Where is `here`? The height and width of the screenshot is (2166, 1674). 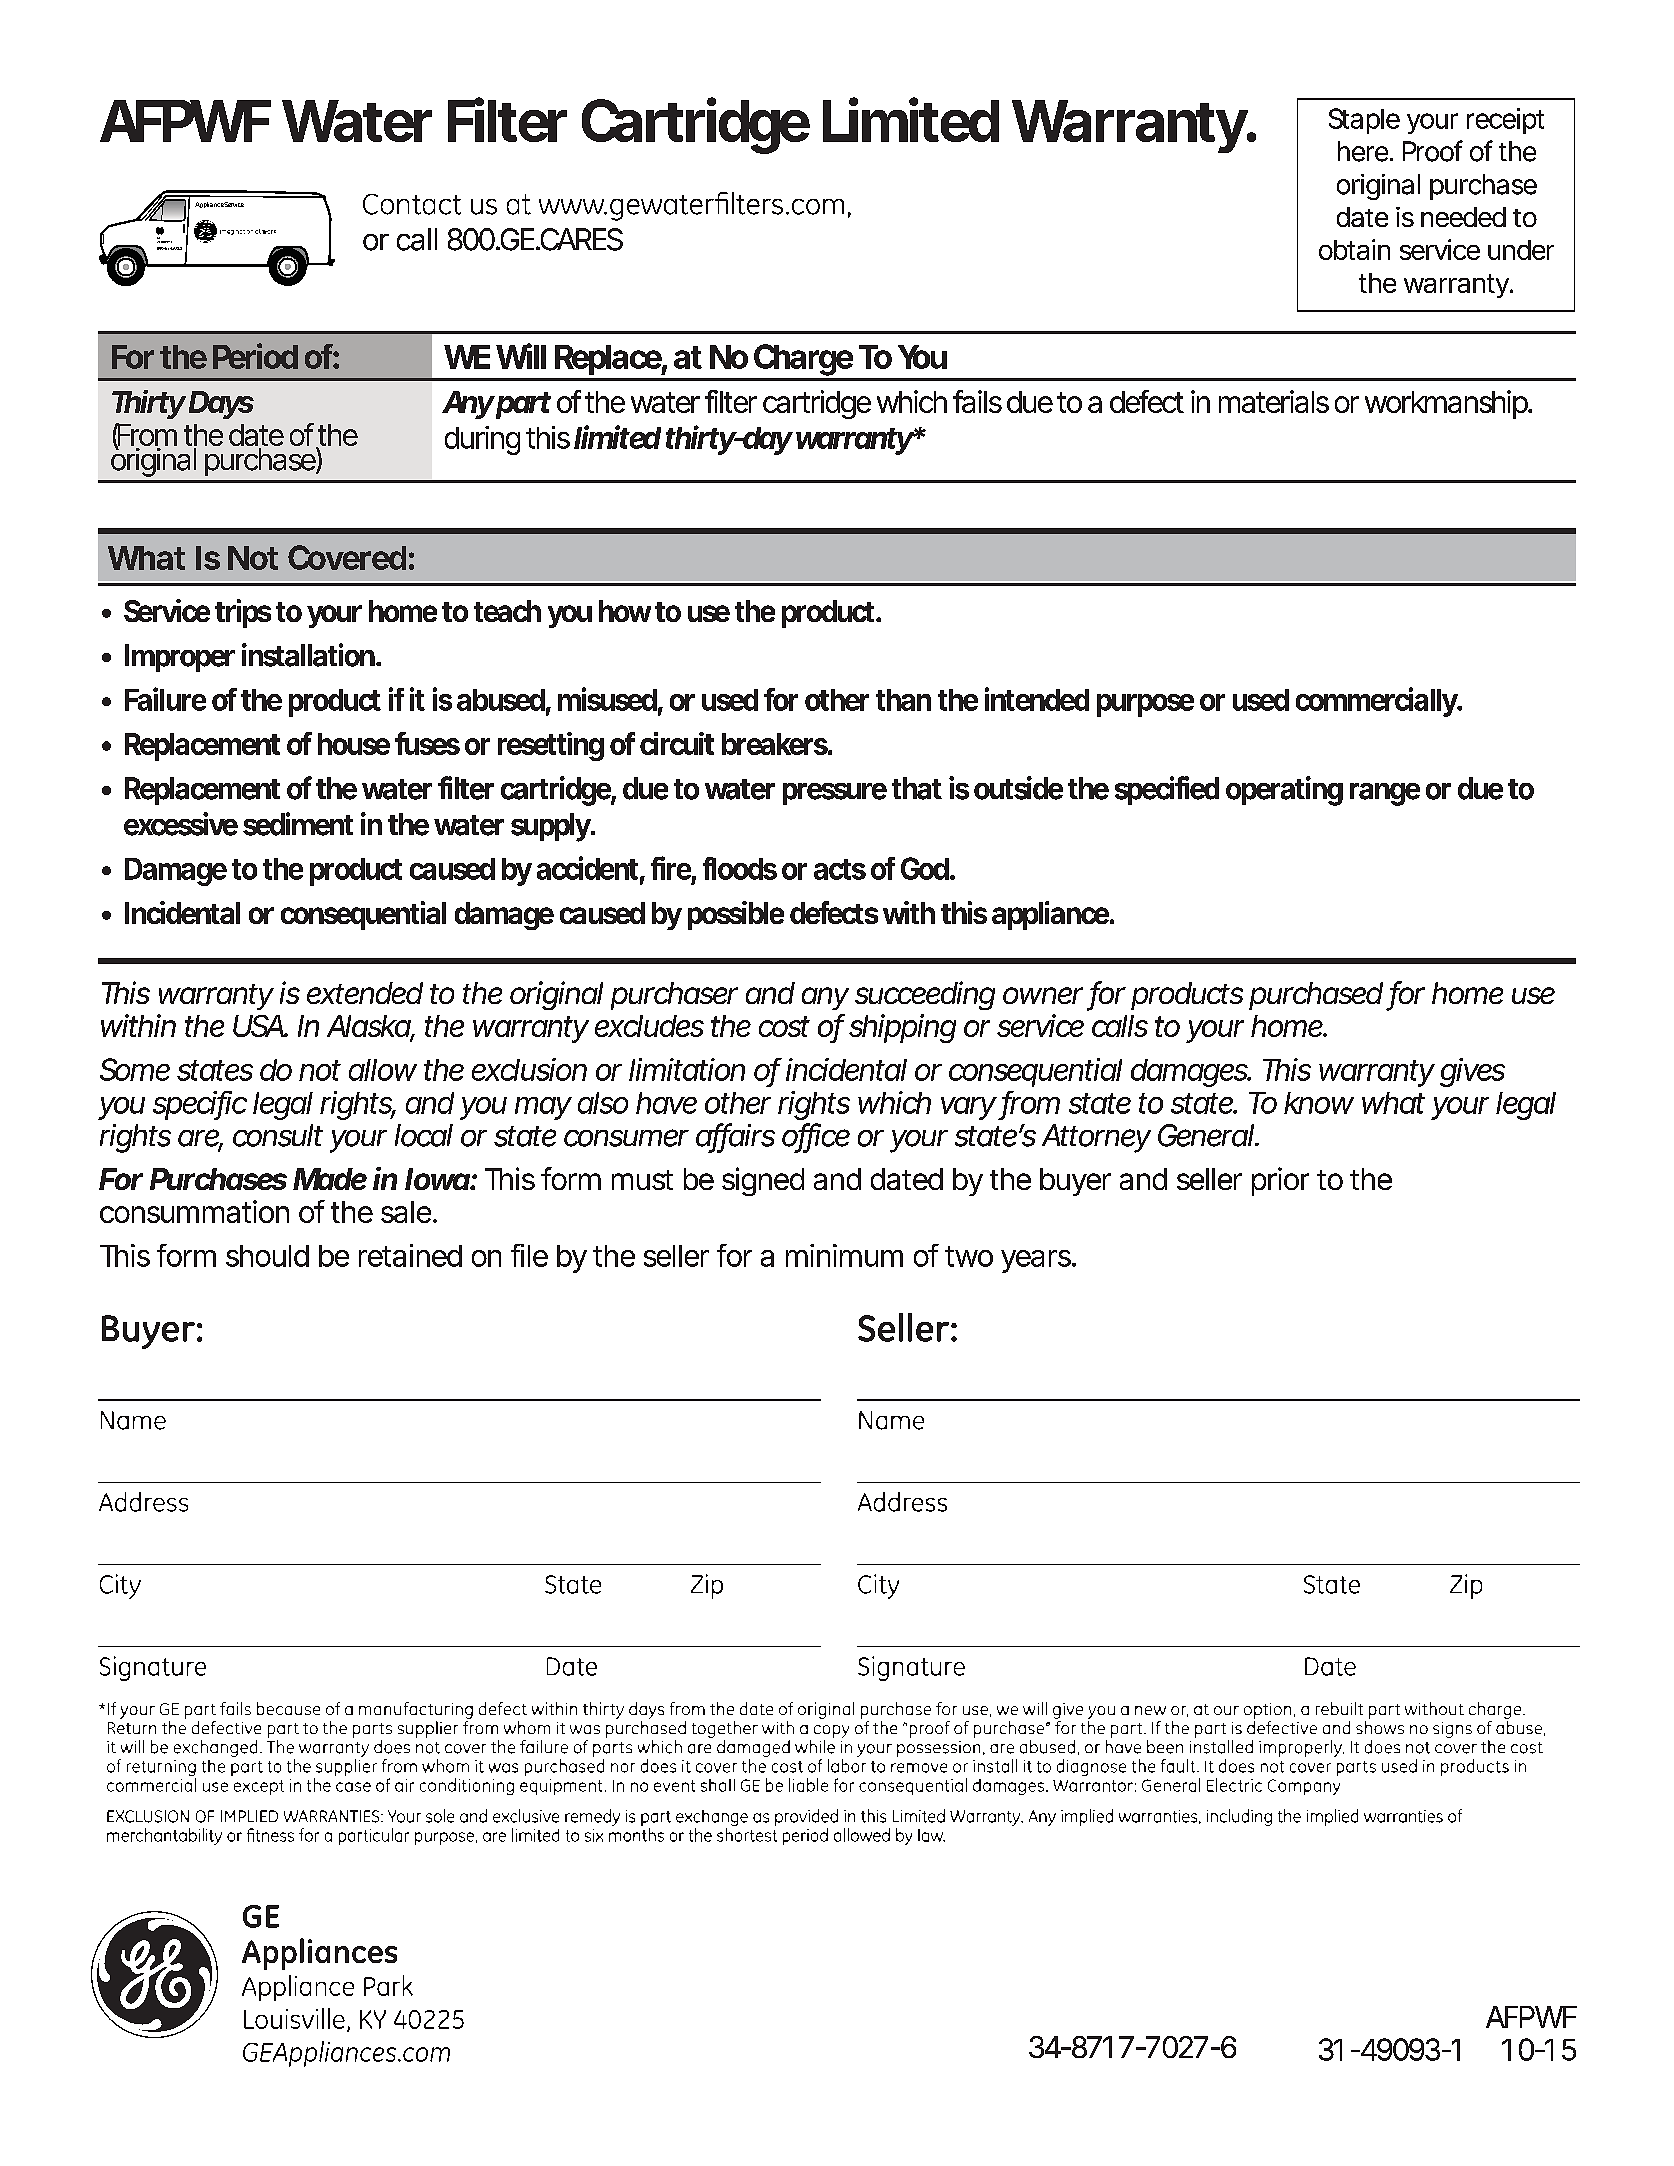
here is located at coordinates (1364, 151).
